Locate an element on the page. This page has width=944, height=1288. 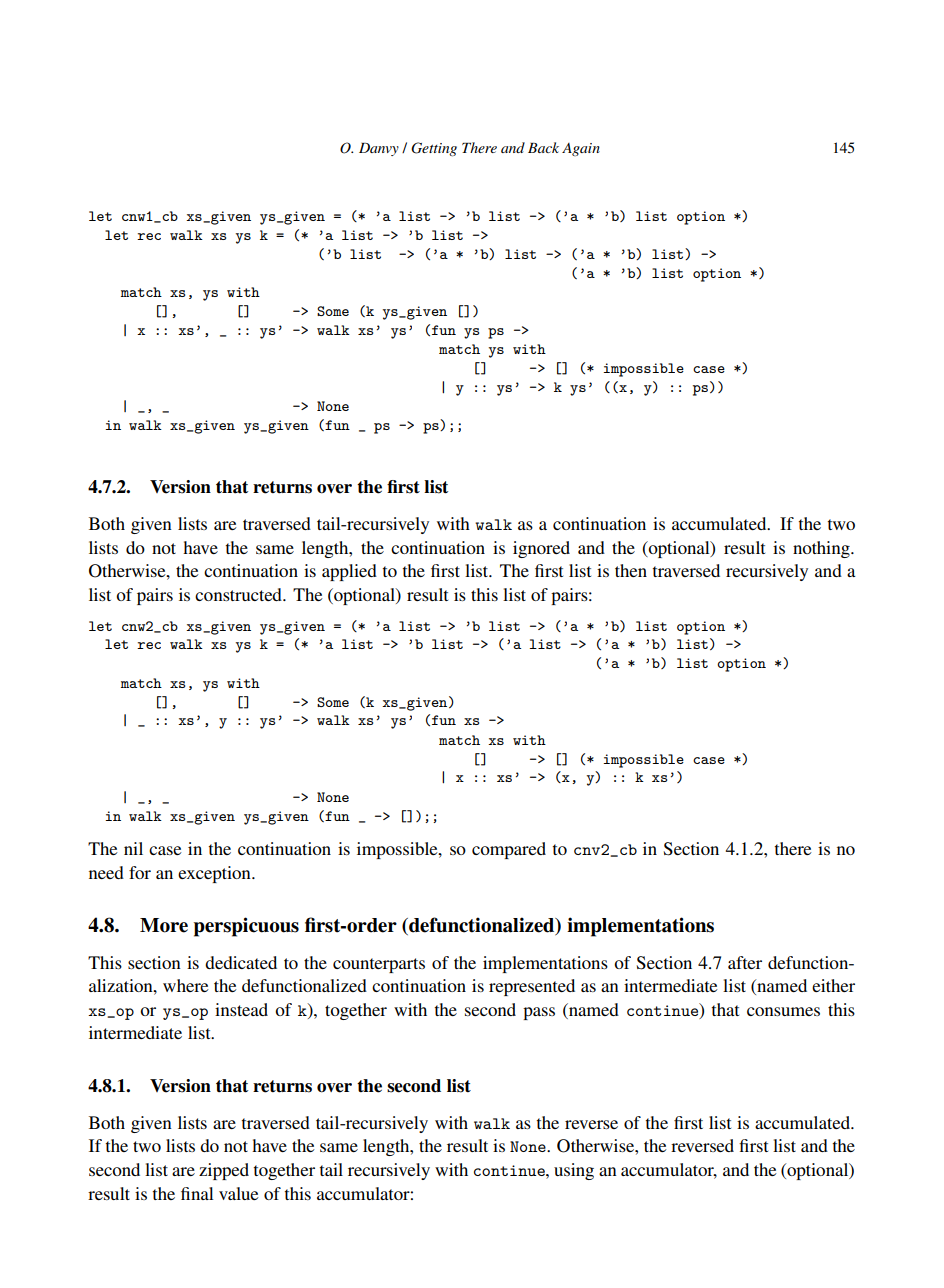
constructed is located at coordinates (239, 594).
